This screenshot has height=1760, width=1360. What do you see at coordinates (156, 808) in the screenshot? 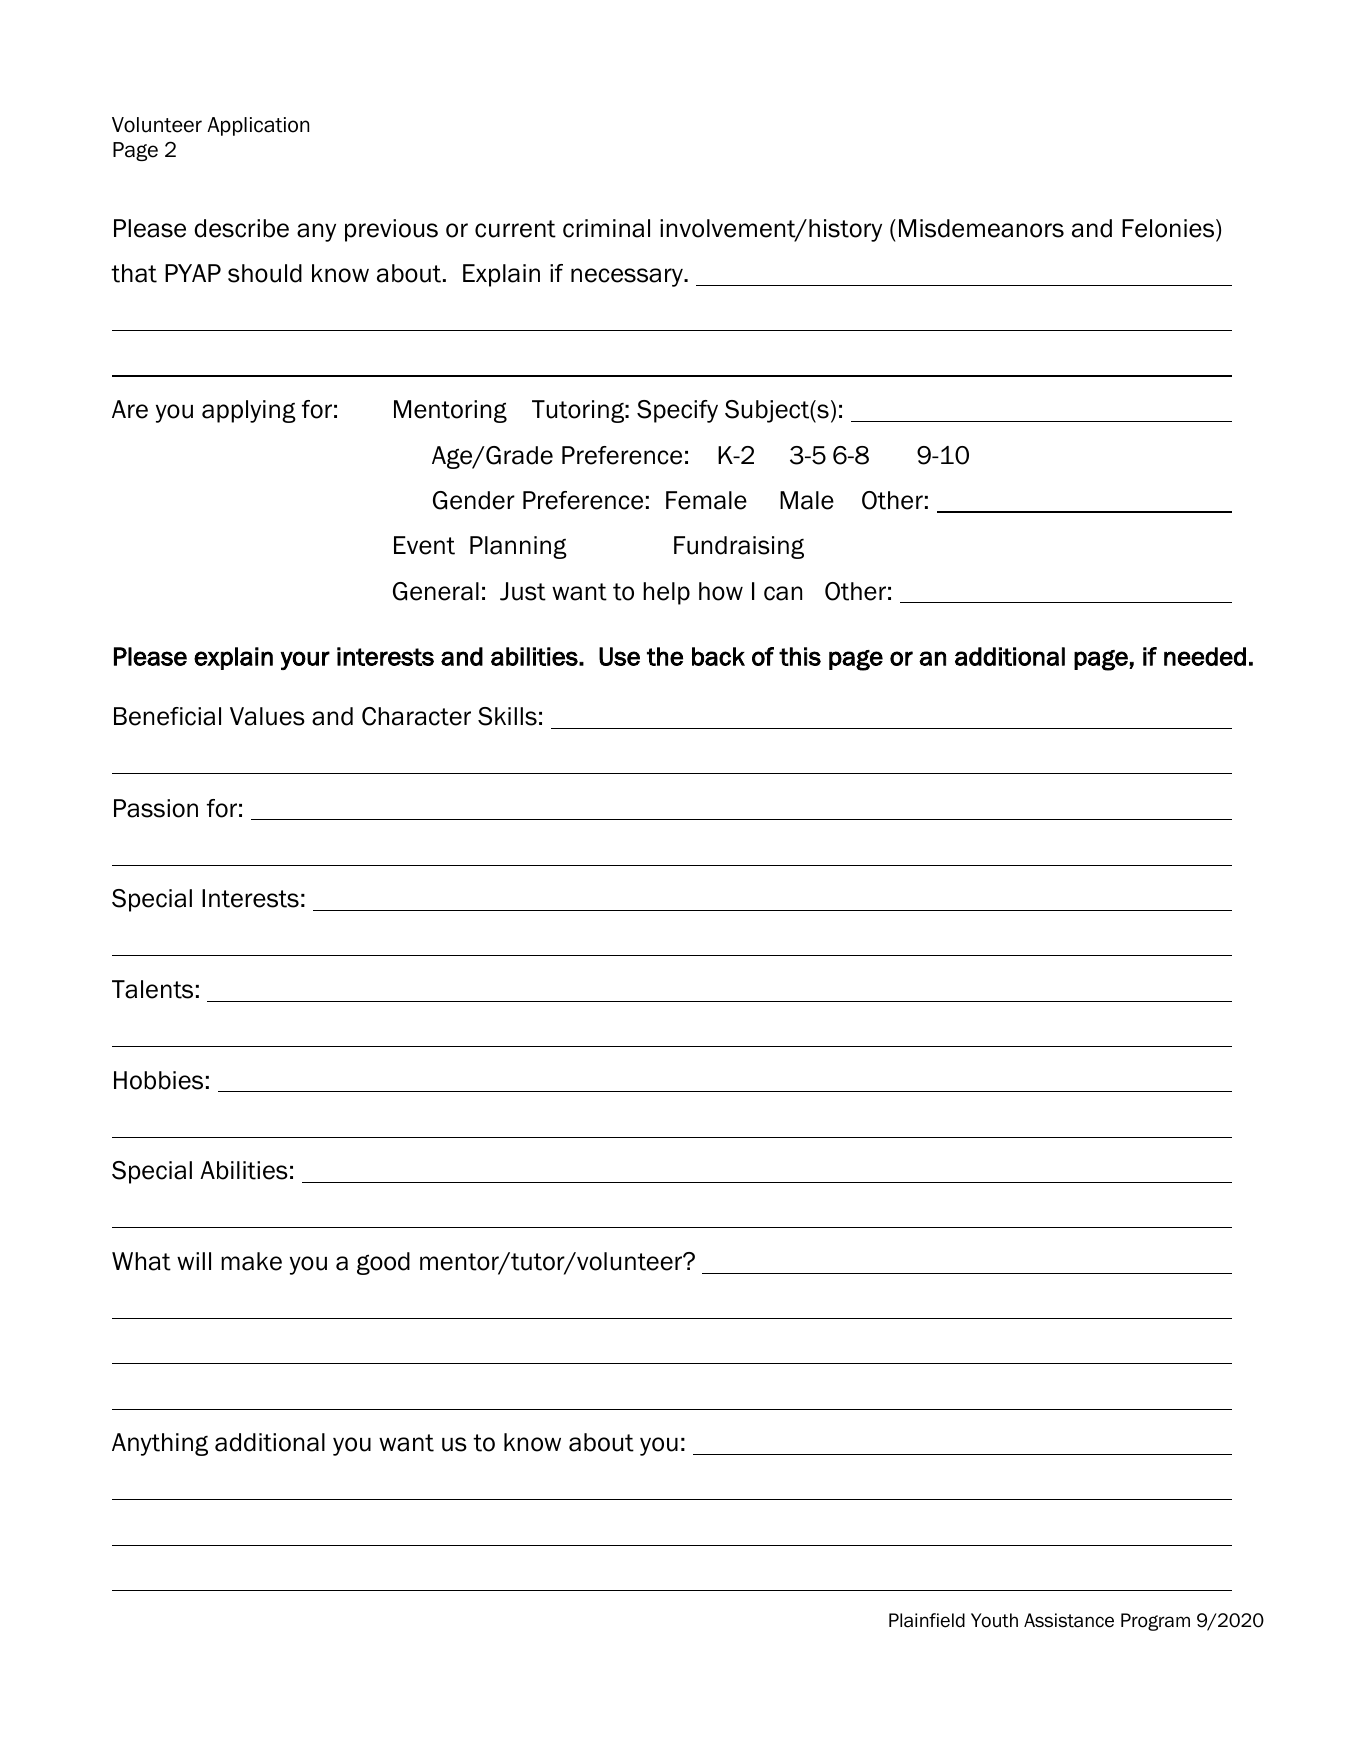
I see `Passion` at bounding box center [156, 808].
